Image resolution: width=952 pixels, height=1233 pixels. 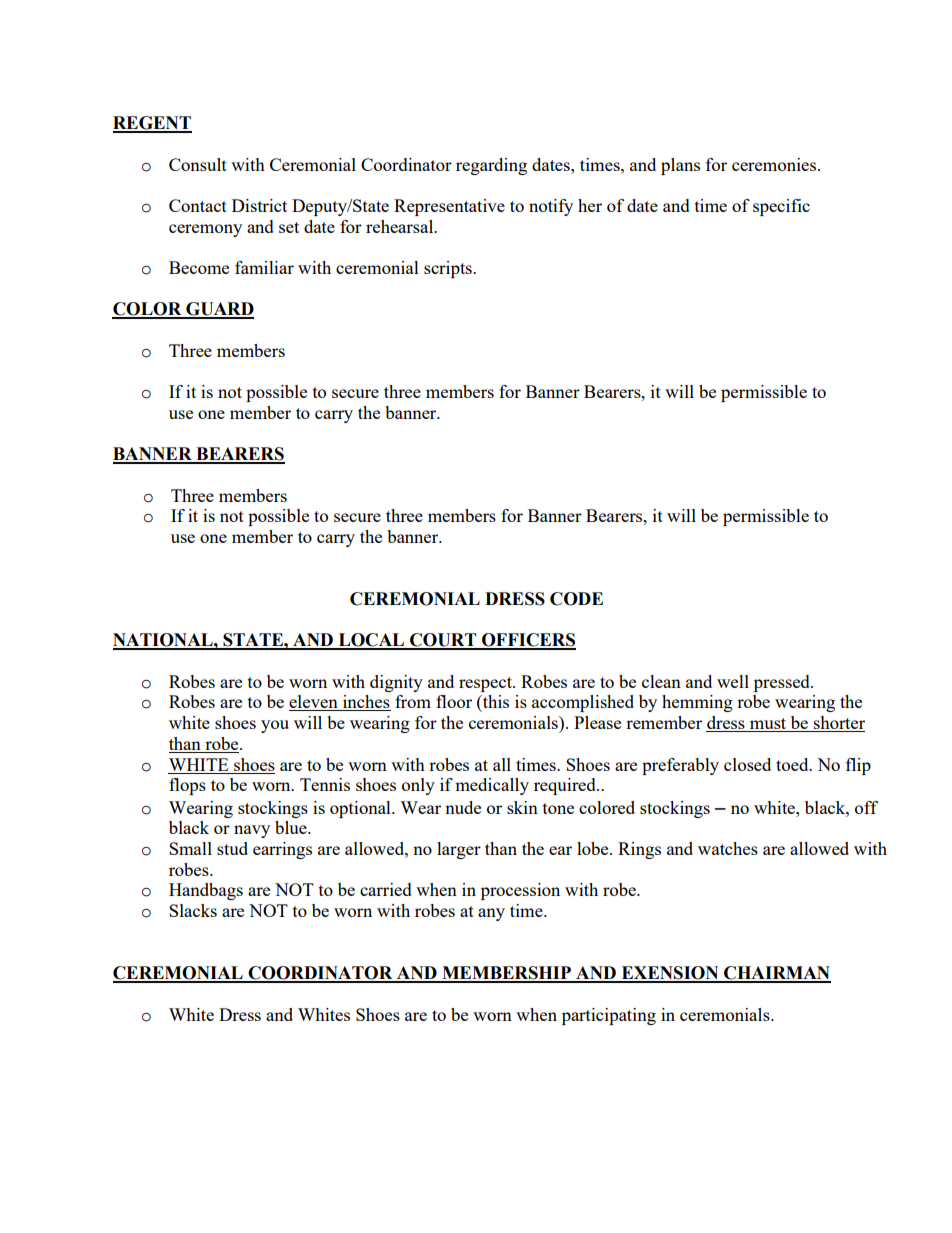 What do you see at coordinates (198, 164) in the screenshot?
I see `Consult` at bounding box center [198, 164].
